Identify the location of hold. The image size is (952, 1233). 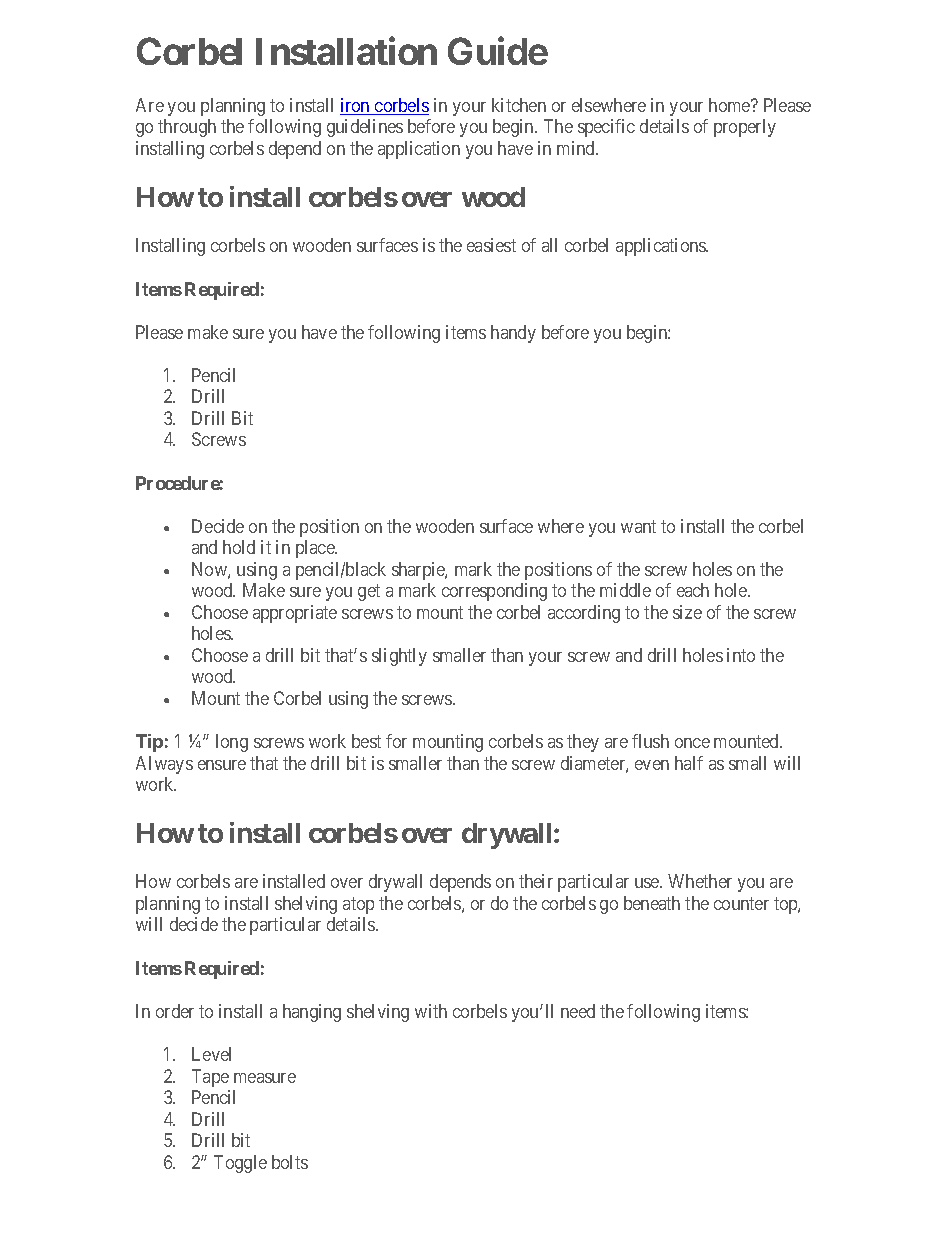
(239, 547).
